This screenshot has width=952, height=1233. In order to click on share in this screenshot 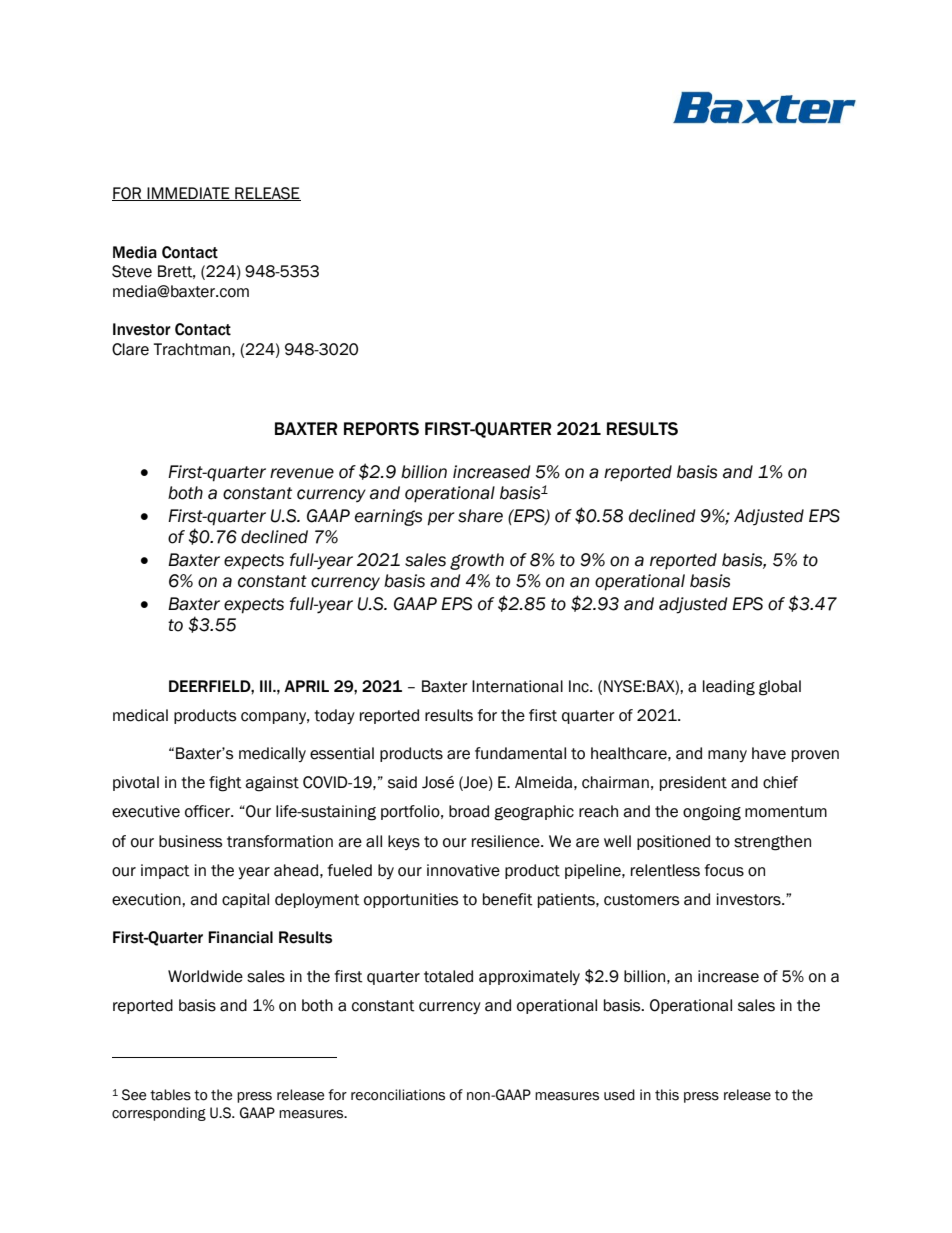, I will do `click(480, 516)`.
